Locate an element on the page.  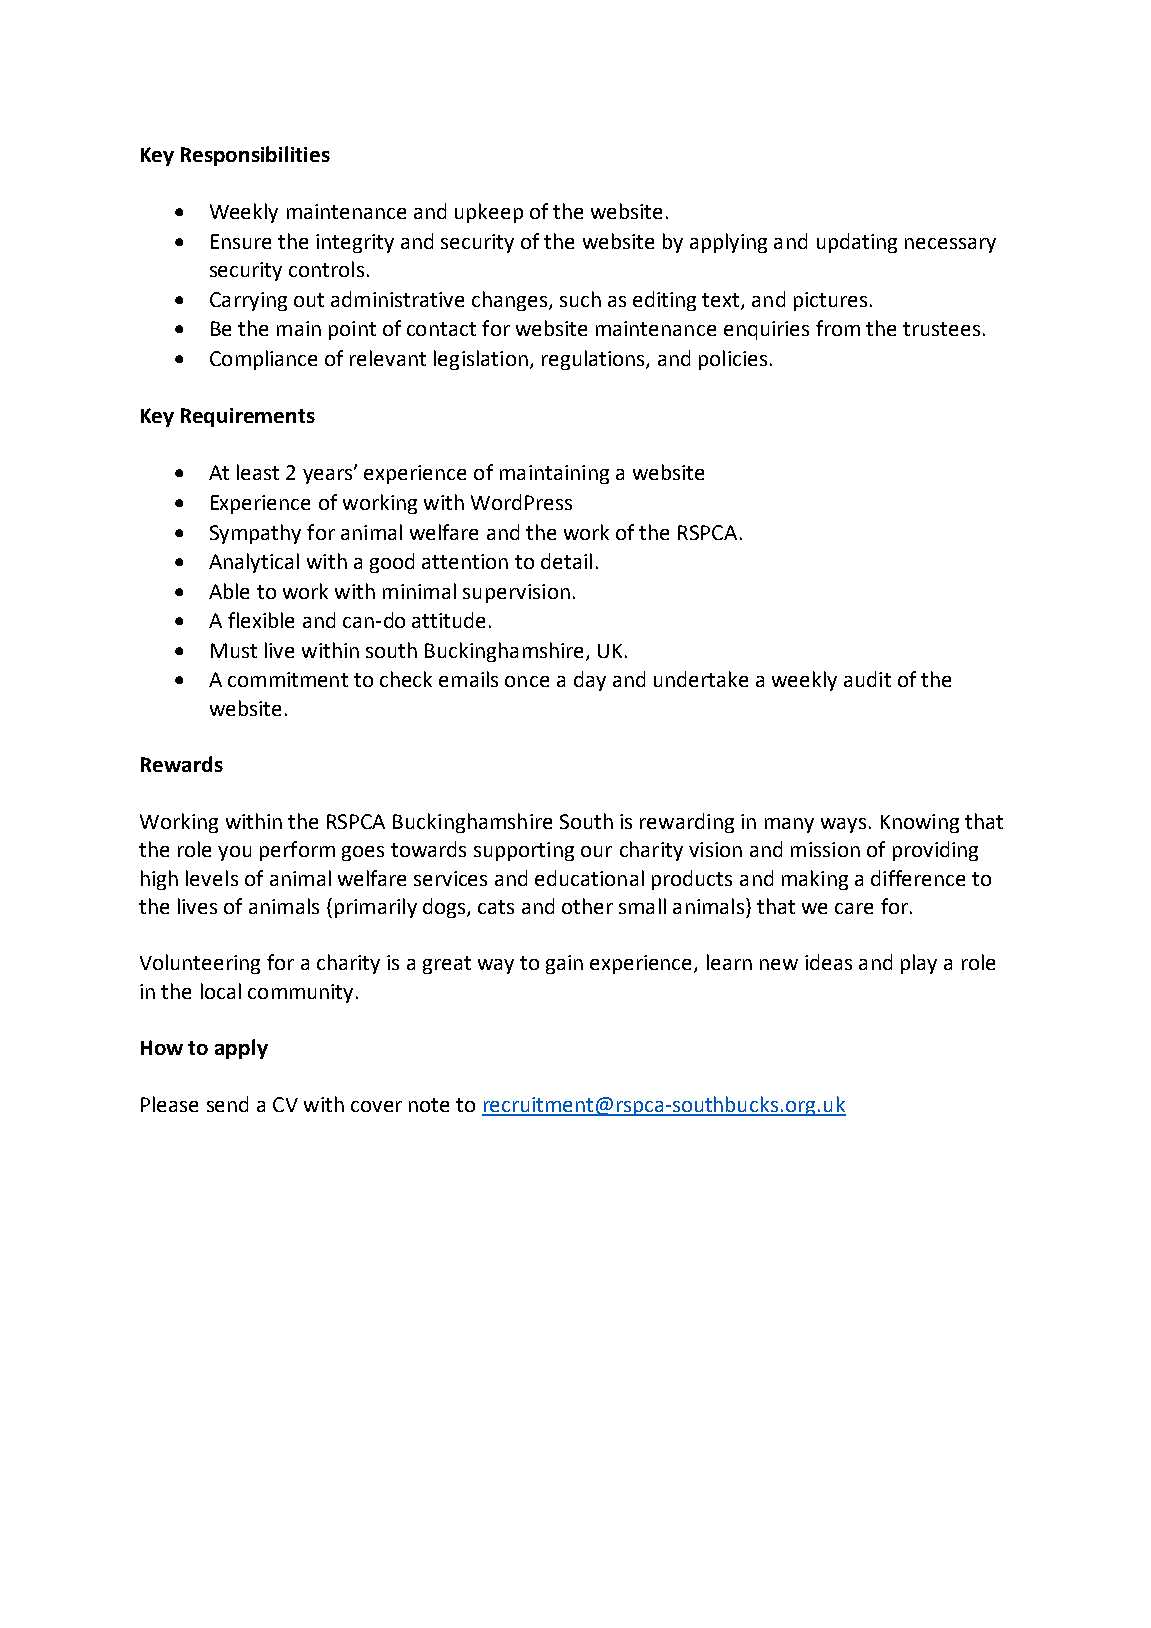
detail is located at coordinates (566, 561).
